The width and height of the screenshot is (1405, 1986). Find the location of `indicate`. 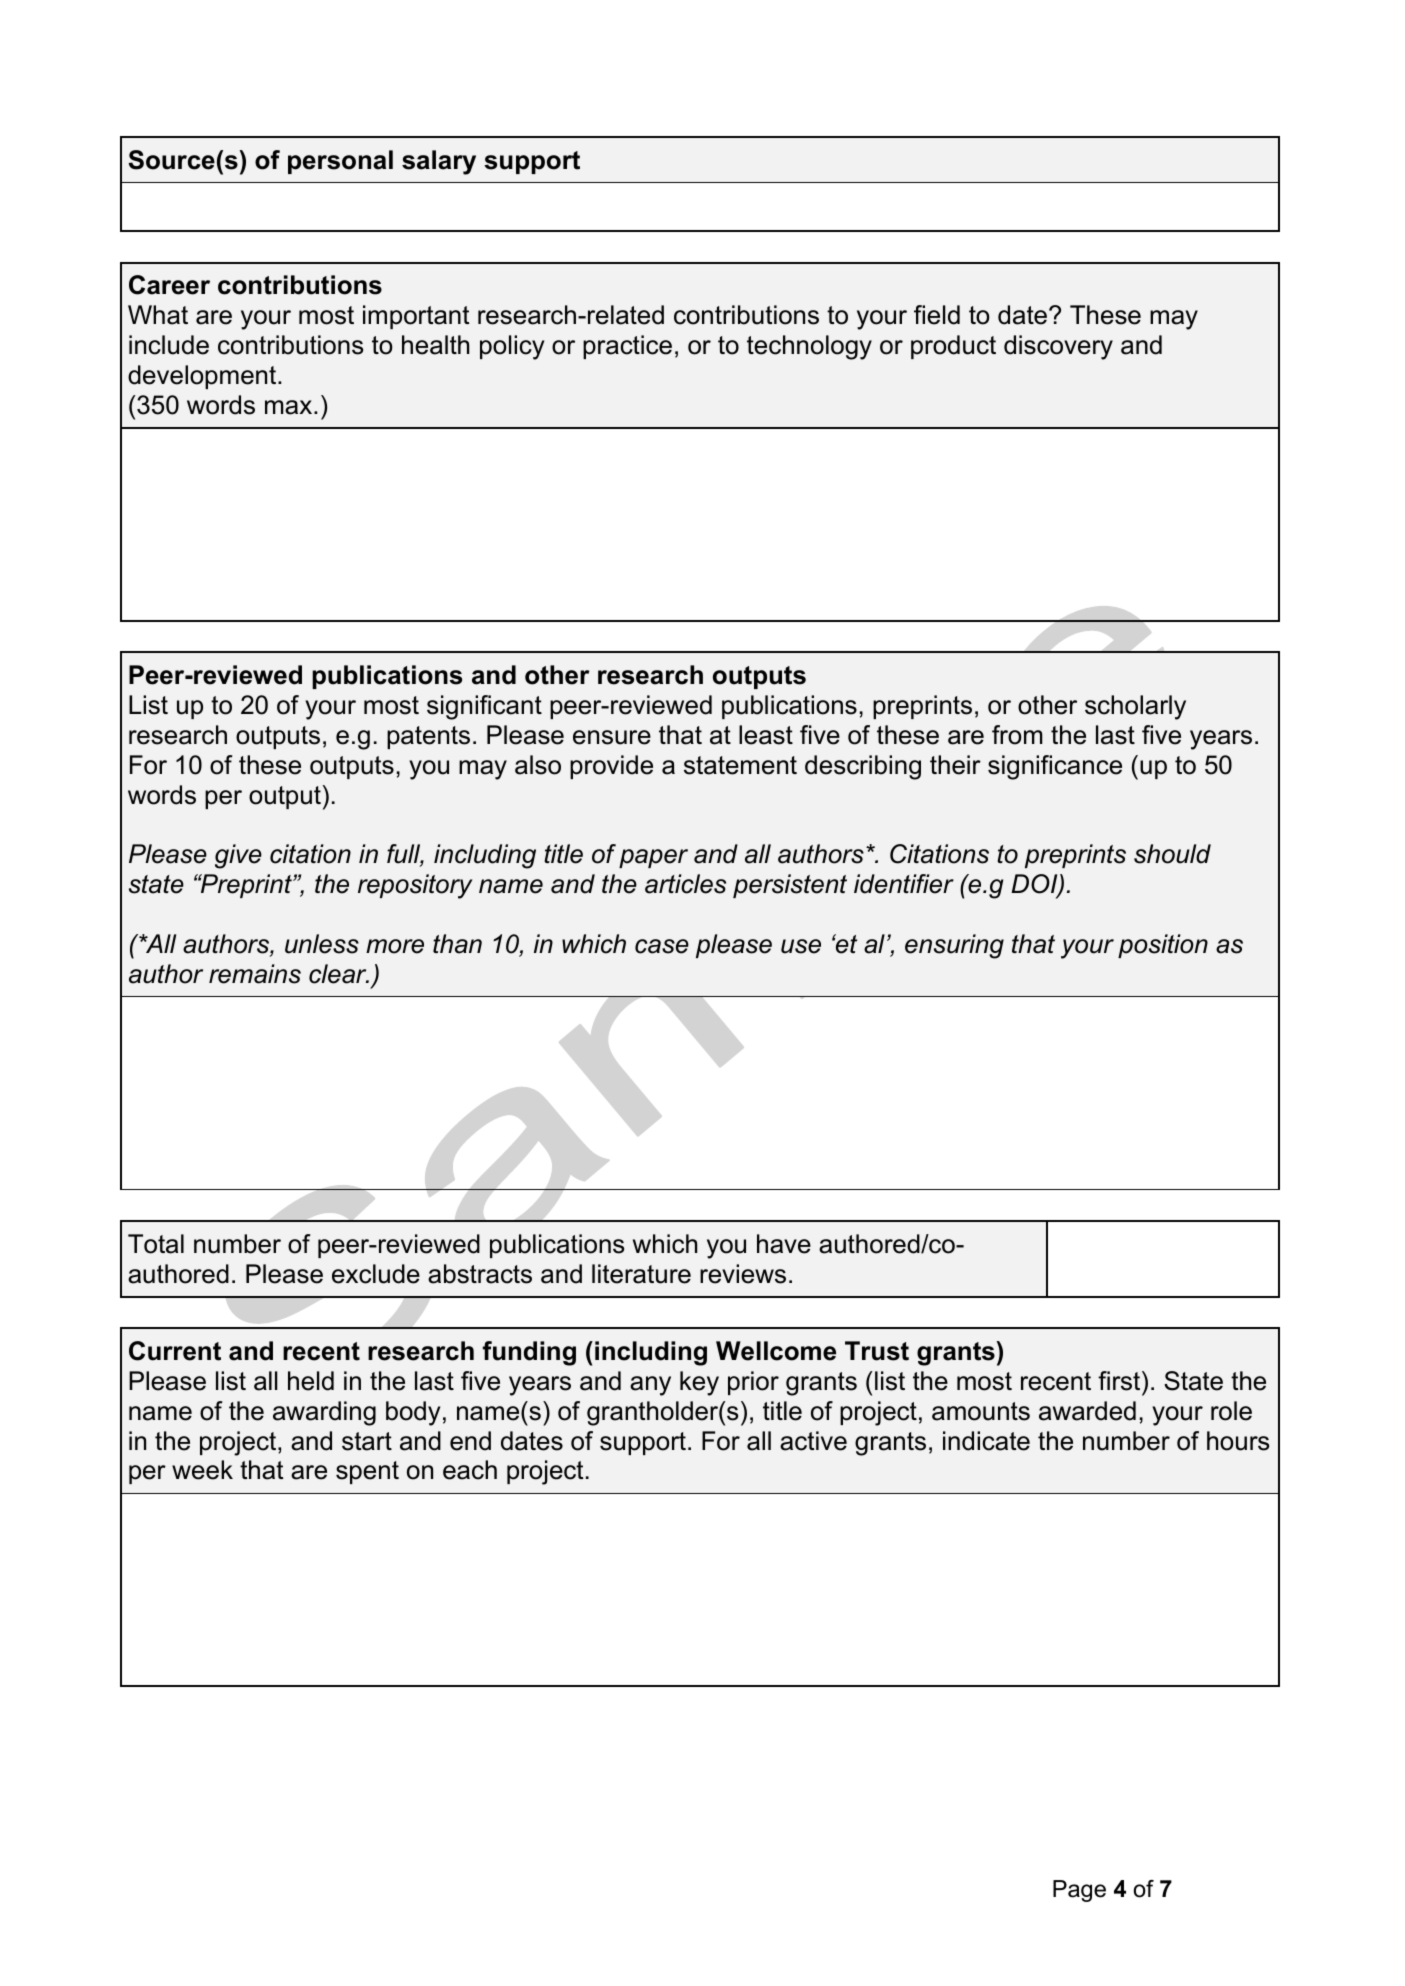

indicate is located at coordinates (986, 1441).
